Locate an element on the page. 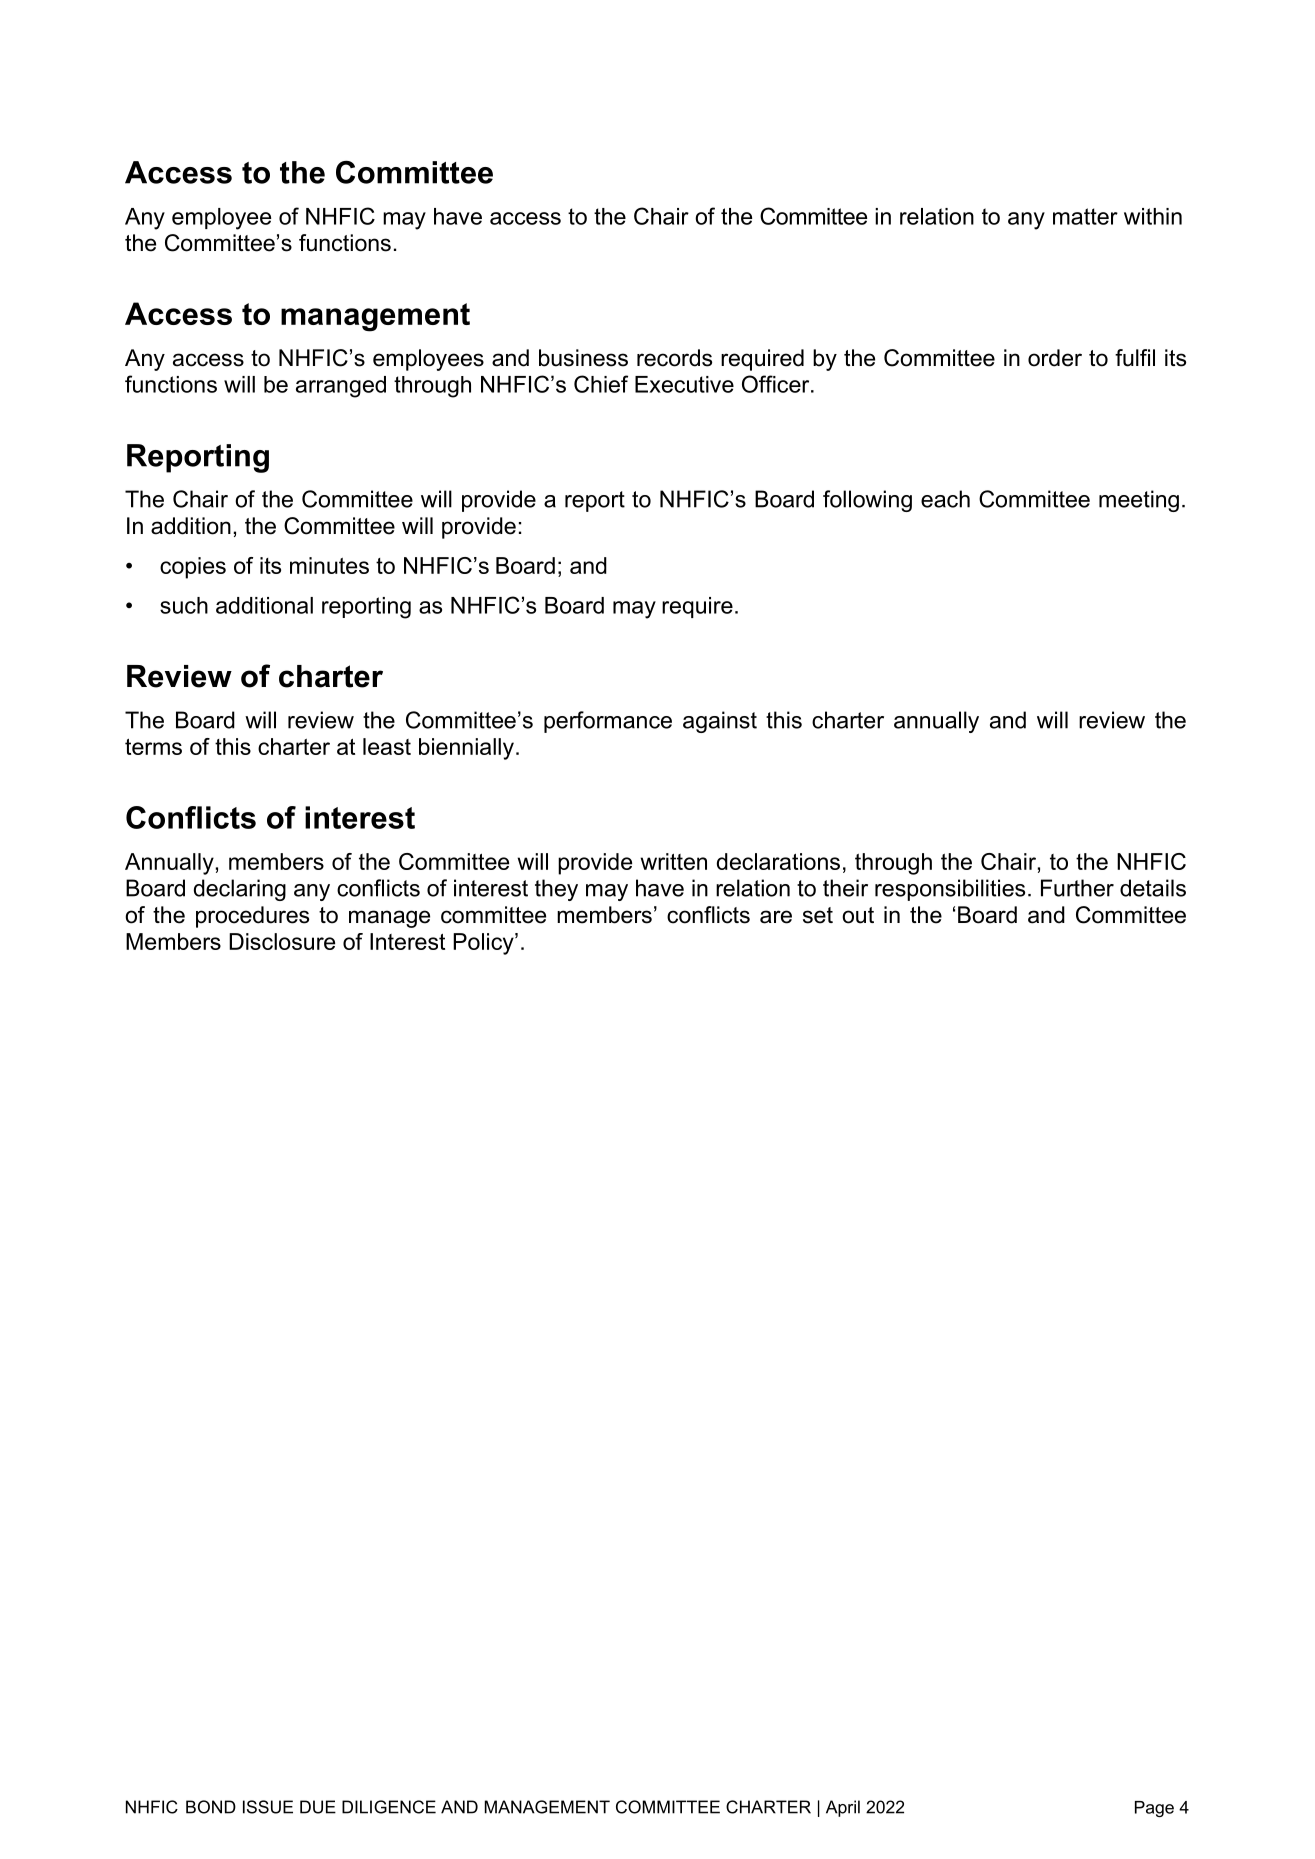  ISSUE is located at coordinates (268, 1807).
